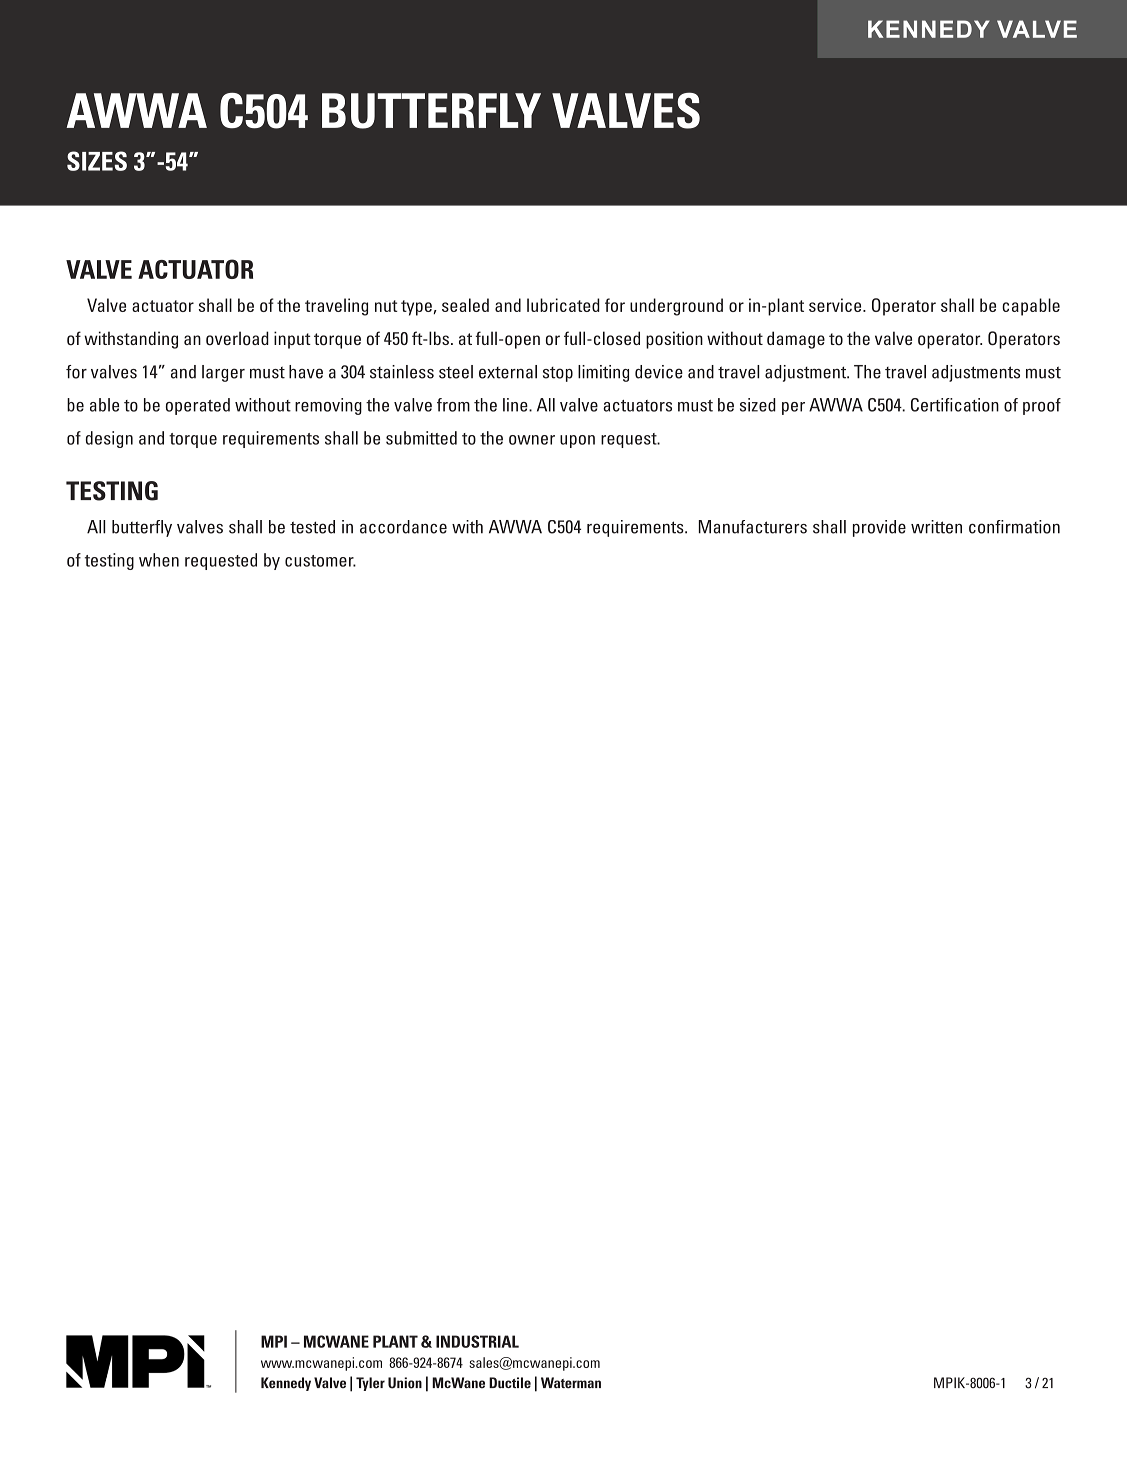 Image resolution: width=1127 pixels, height=1459 pixels. I want to click on INDUSTRIAL, so click(477, 1341).
